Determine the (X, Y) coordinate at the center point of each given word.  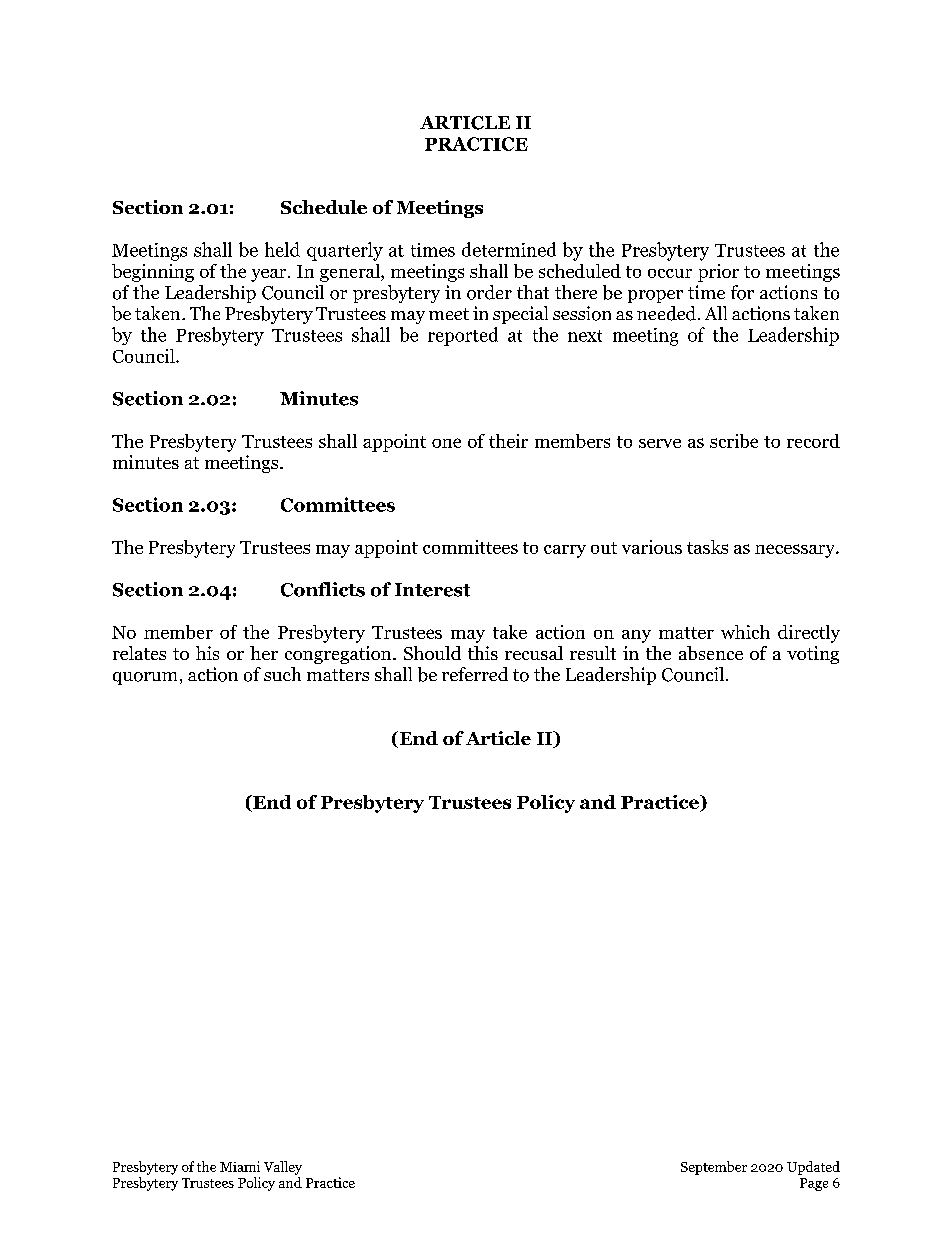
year (270, 275)
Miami (240, 1166)
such (282, 674)
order (489, 292)
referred (475, 674)
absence (711, 653)
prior (718, 273)
